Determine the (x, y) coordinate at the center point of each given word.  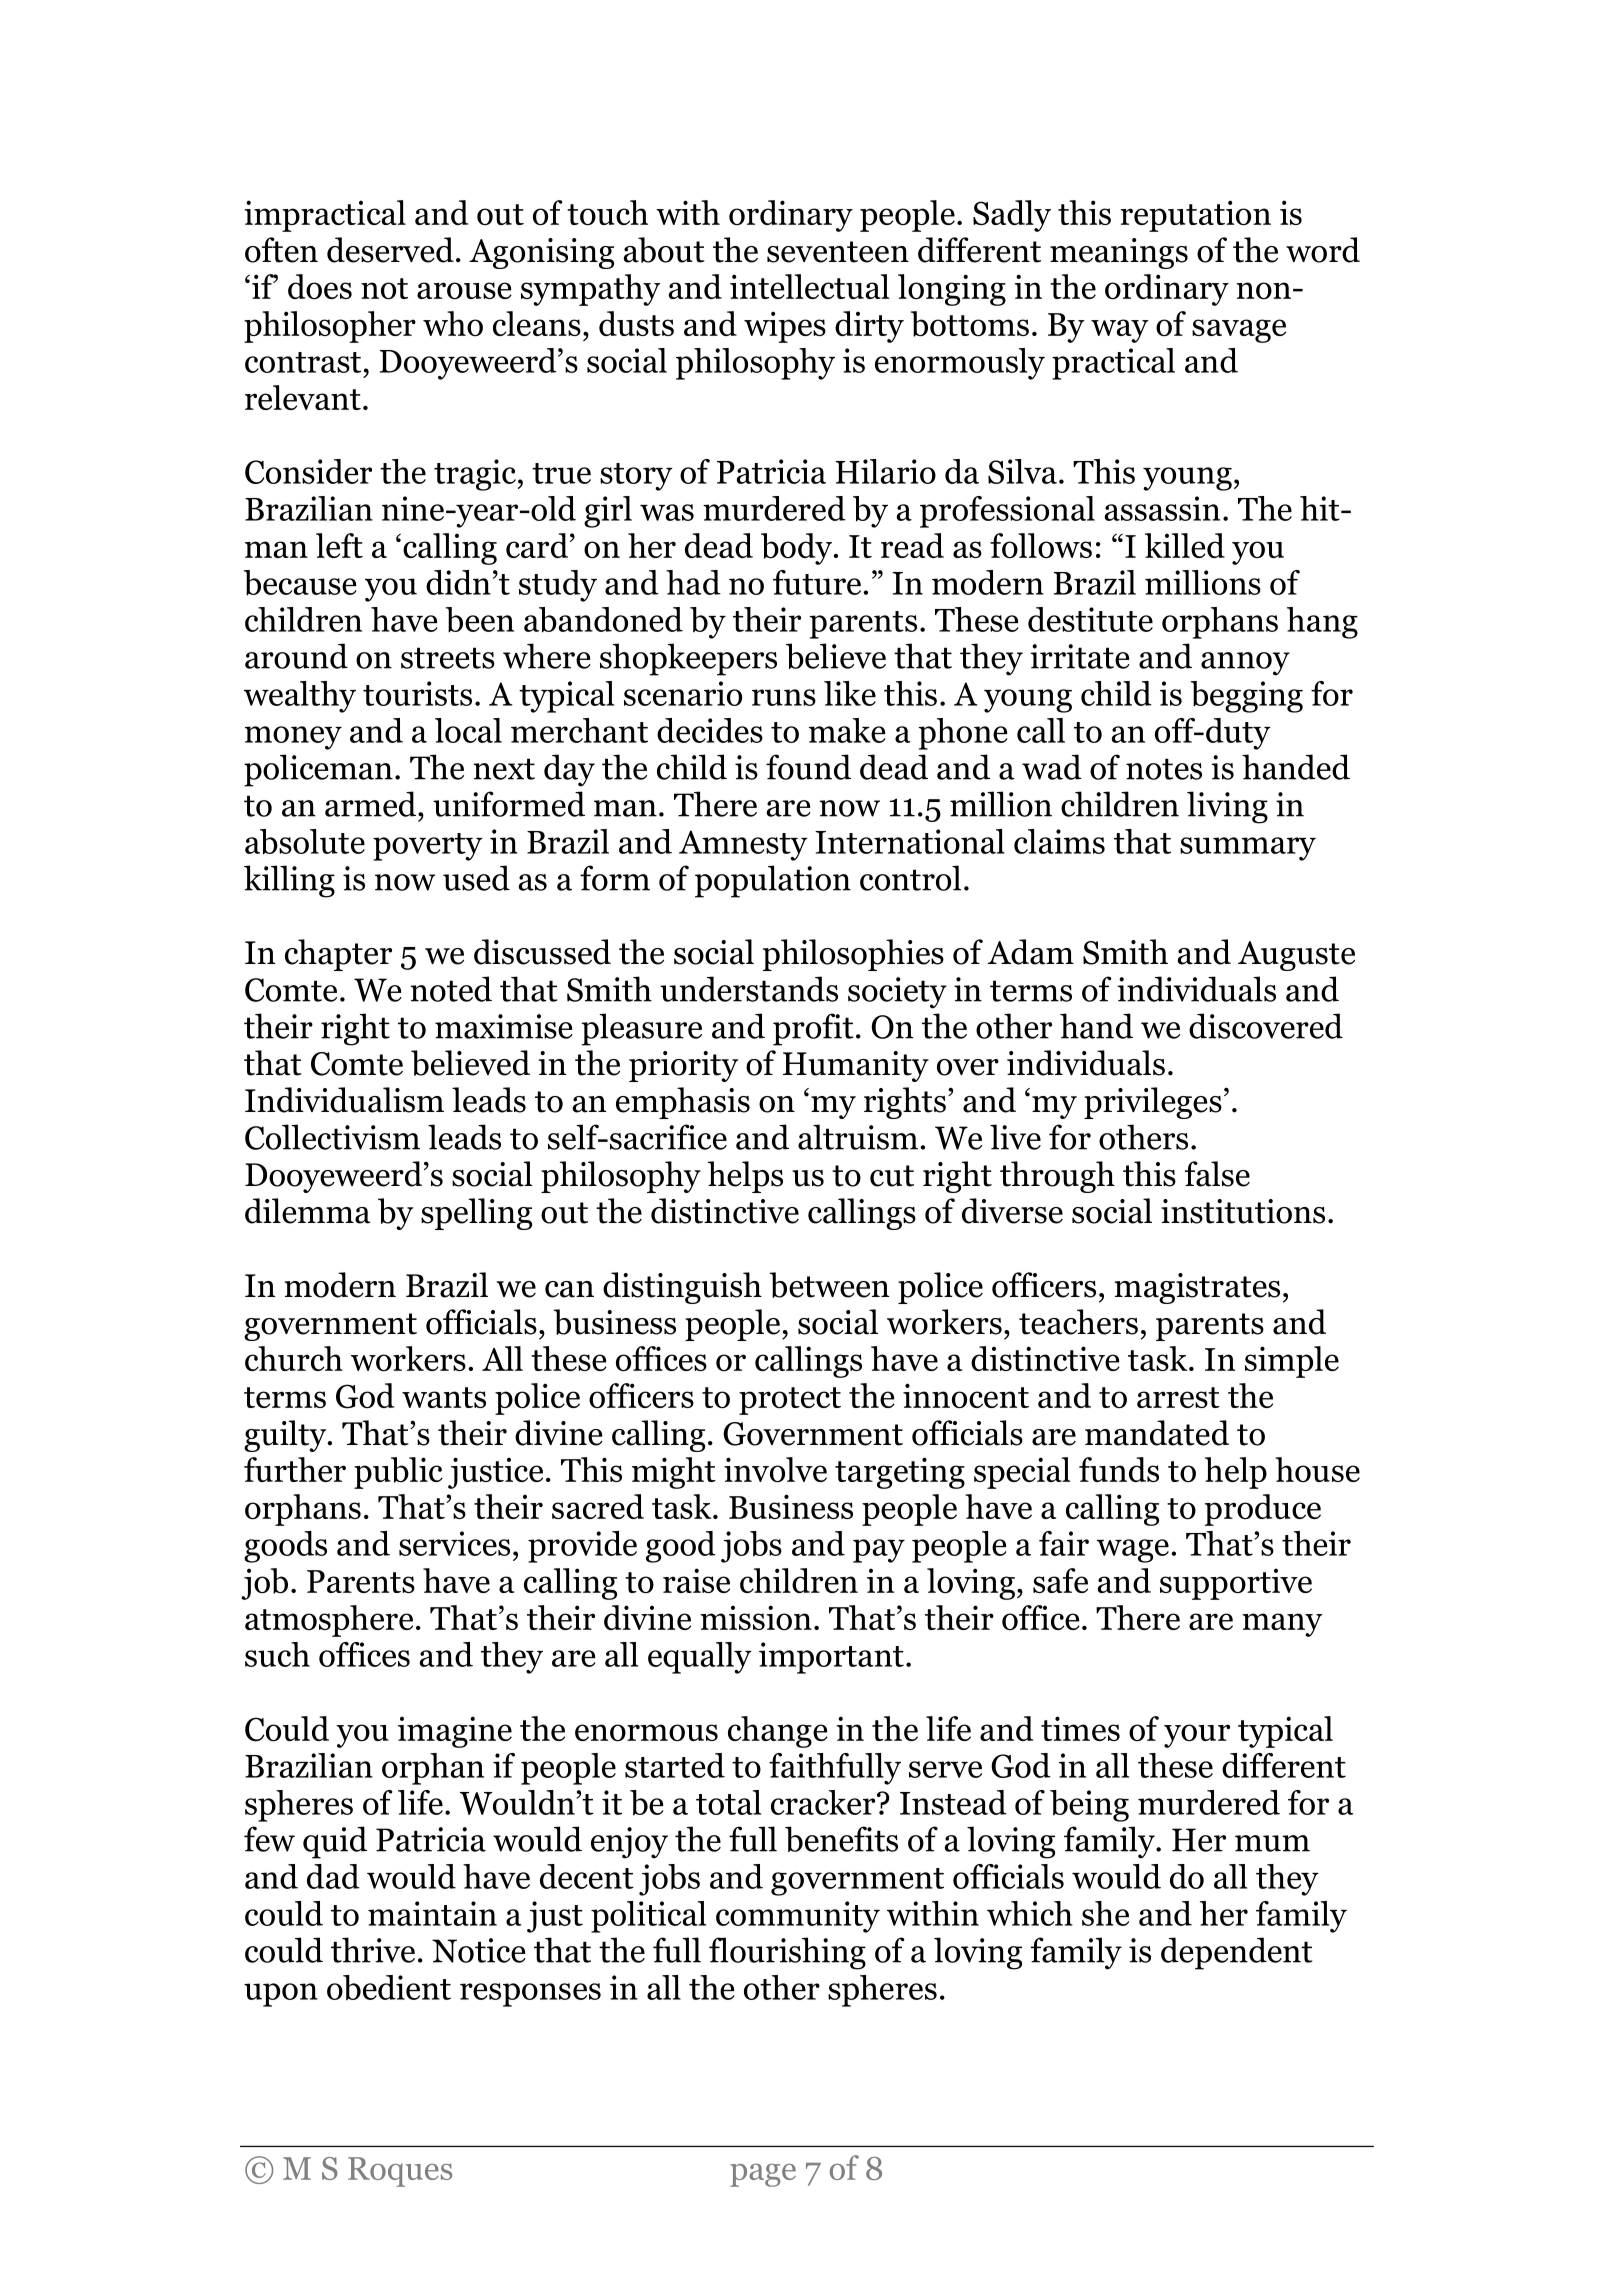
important (831, 1658)
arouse (464, 291)
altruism (858, 1137)
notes (1164, 769)
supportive (1236, 1584)
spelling (476, 1214)
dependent (1237, 1953)
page (763, 2175)
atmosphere (329, 1621)
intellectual (809, 286)
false (1217, 1174)
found (808, 767)
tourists (417, 693)
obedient (389, 1987)
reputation (1195, 216)
